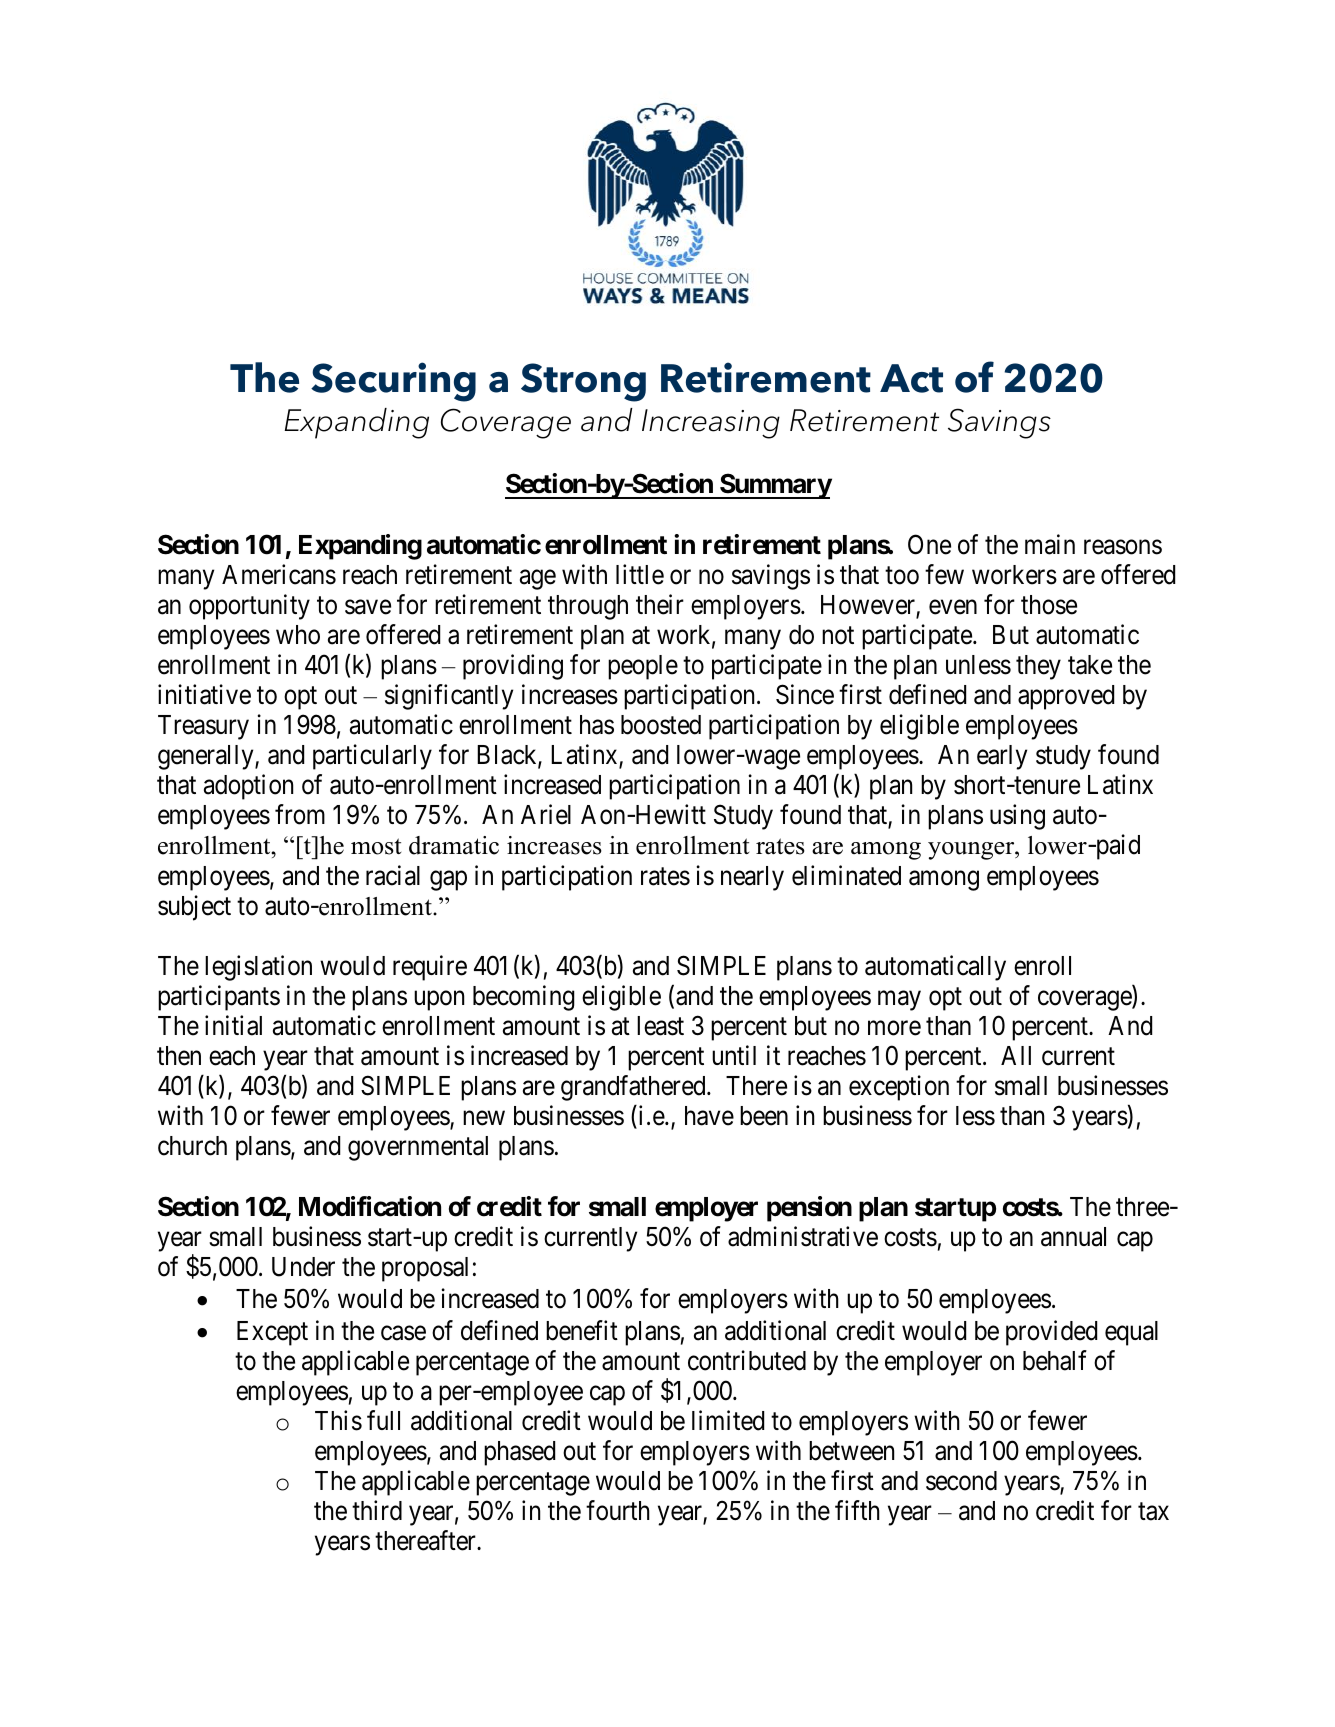 This screenshot has width=1335, height=1727. What do you see at coordinates (546, 815) in the screenshot?
I see `Ariel` at bounding box center [546, 815].
